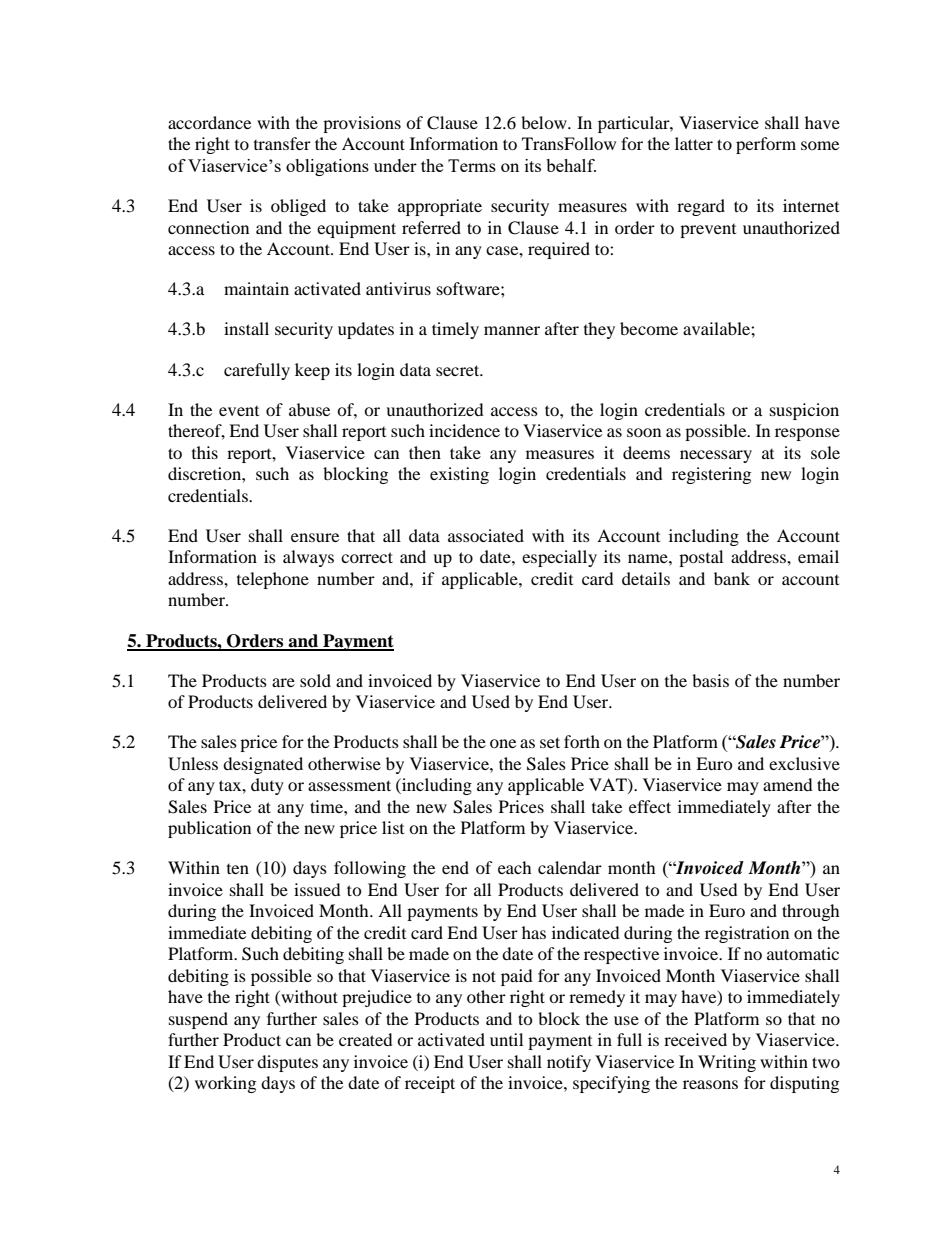 This screenshot has height=1233, width=952. I want to click on transfer, so click(282, 143).
